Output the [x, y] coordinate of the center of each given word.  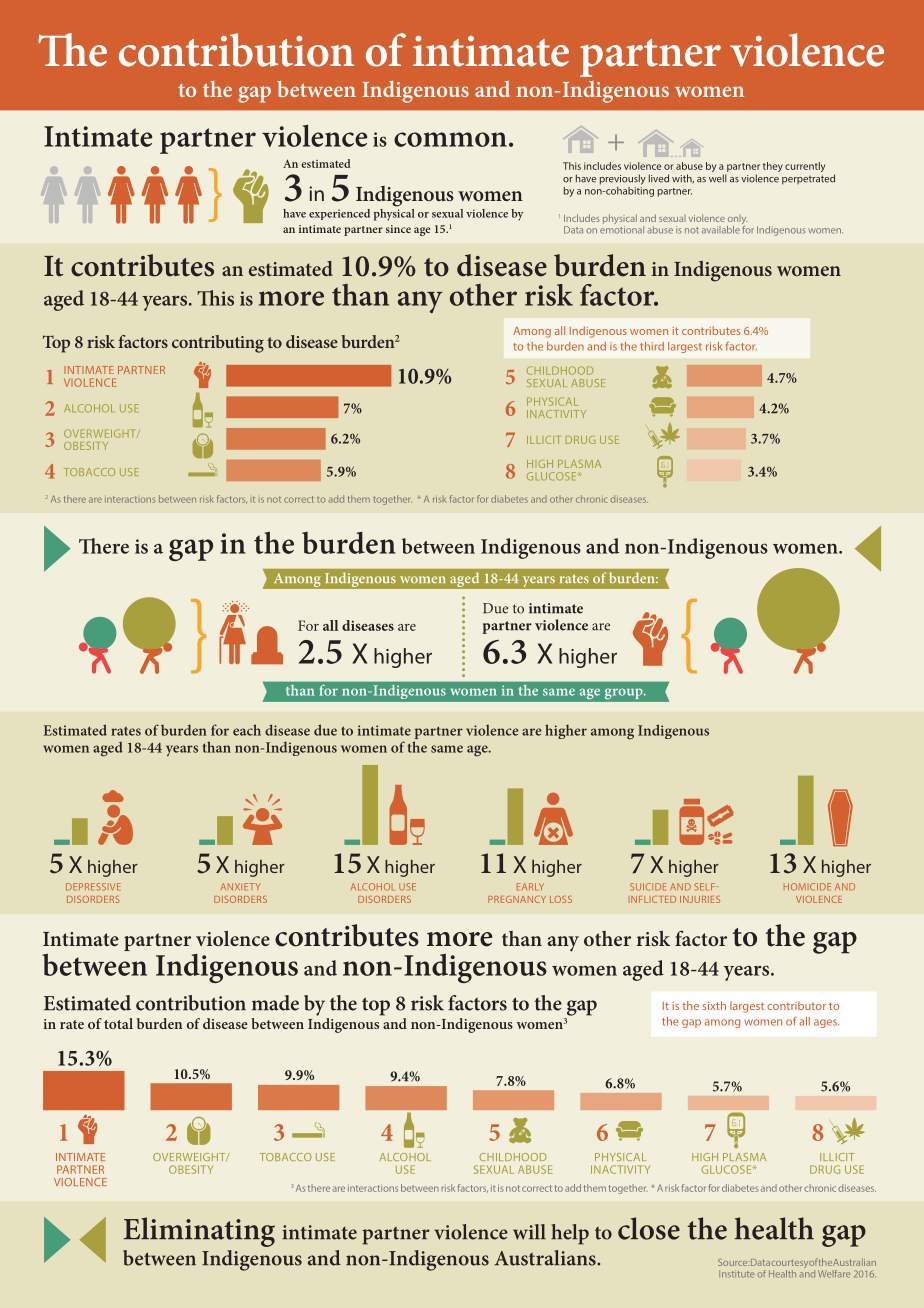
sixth [714, 1005]
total [118, 1023]
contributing [218, 344]
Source [733, 1262]
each [247, 730]
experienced [339, 214]
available [721, 230]
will [529, 1232]
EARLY [530, 887]
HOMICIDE [807, 887]
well [718, 178]
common [450, 139]
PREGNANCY [517, 899]
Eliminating [199, 1232]
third [652, 346]
